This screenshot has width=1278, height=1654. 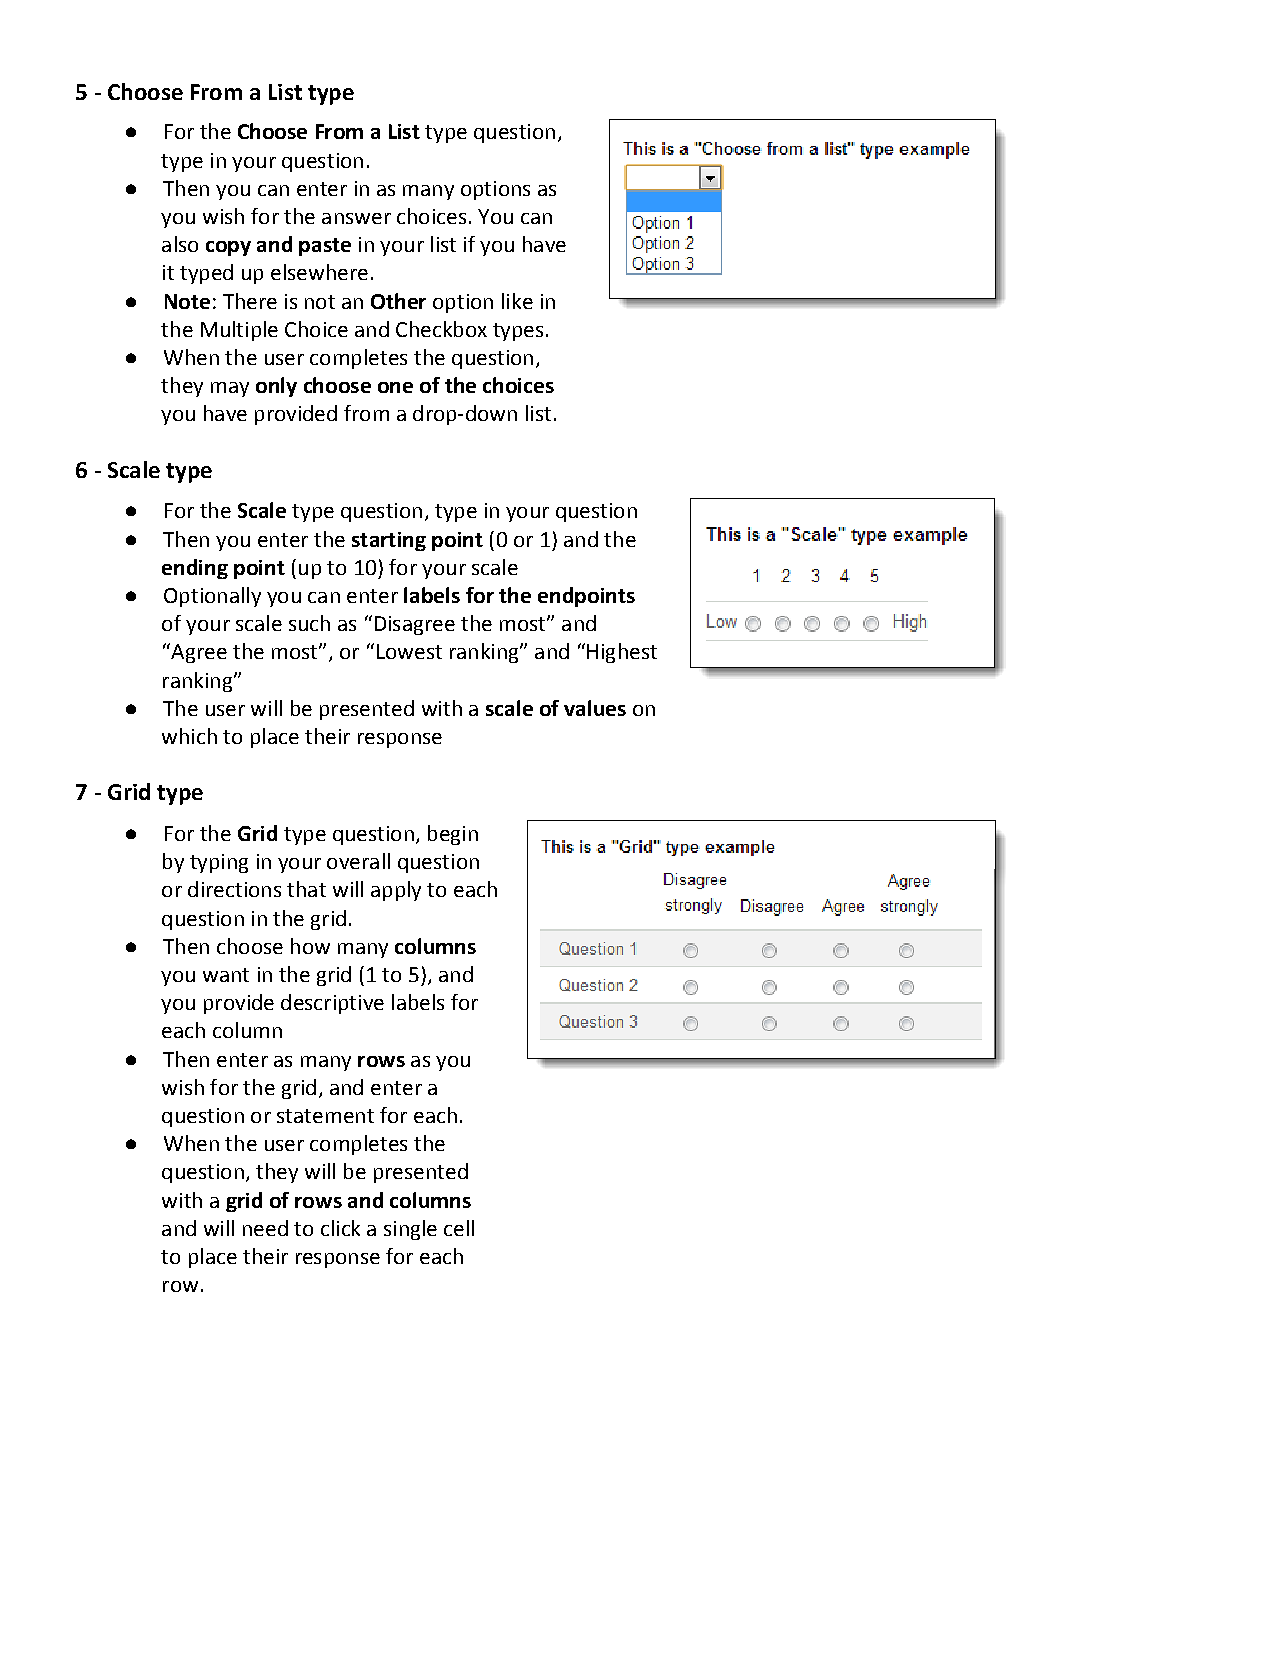 I want to click on begin, so click(x=453, y=835).
